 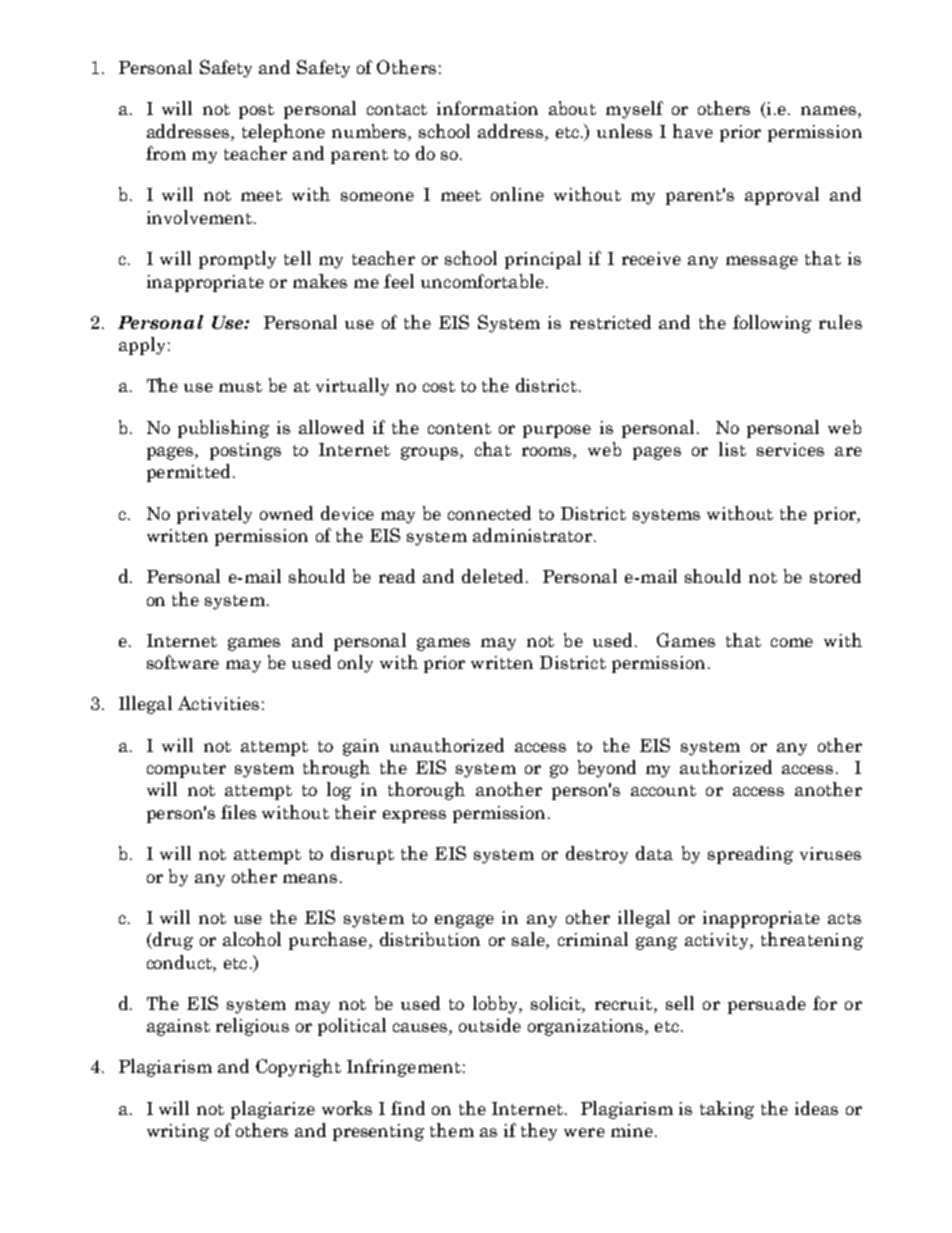 I want to click on software, so click(x=183, y=662).
